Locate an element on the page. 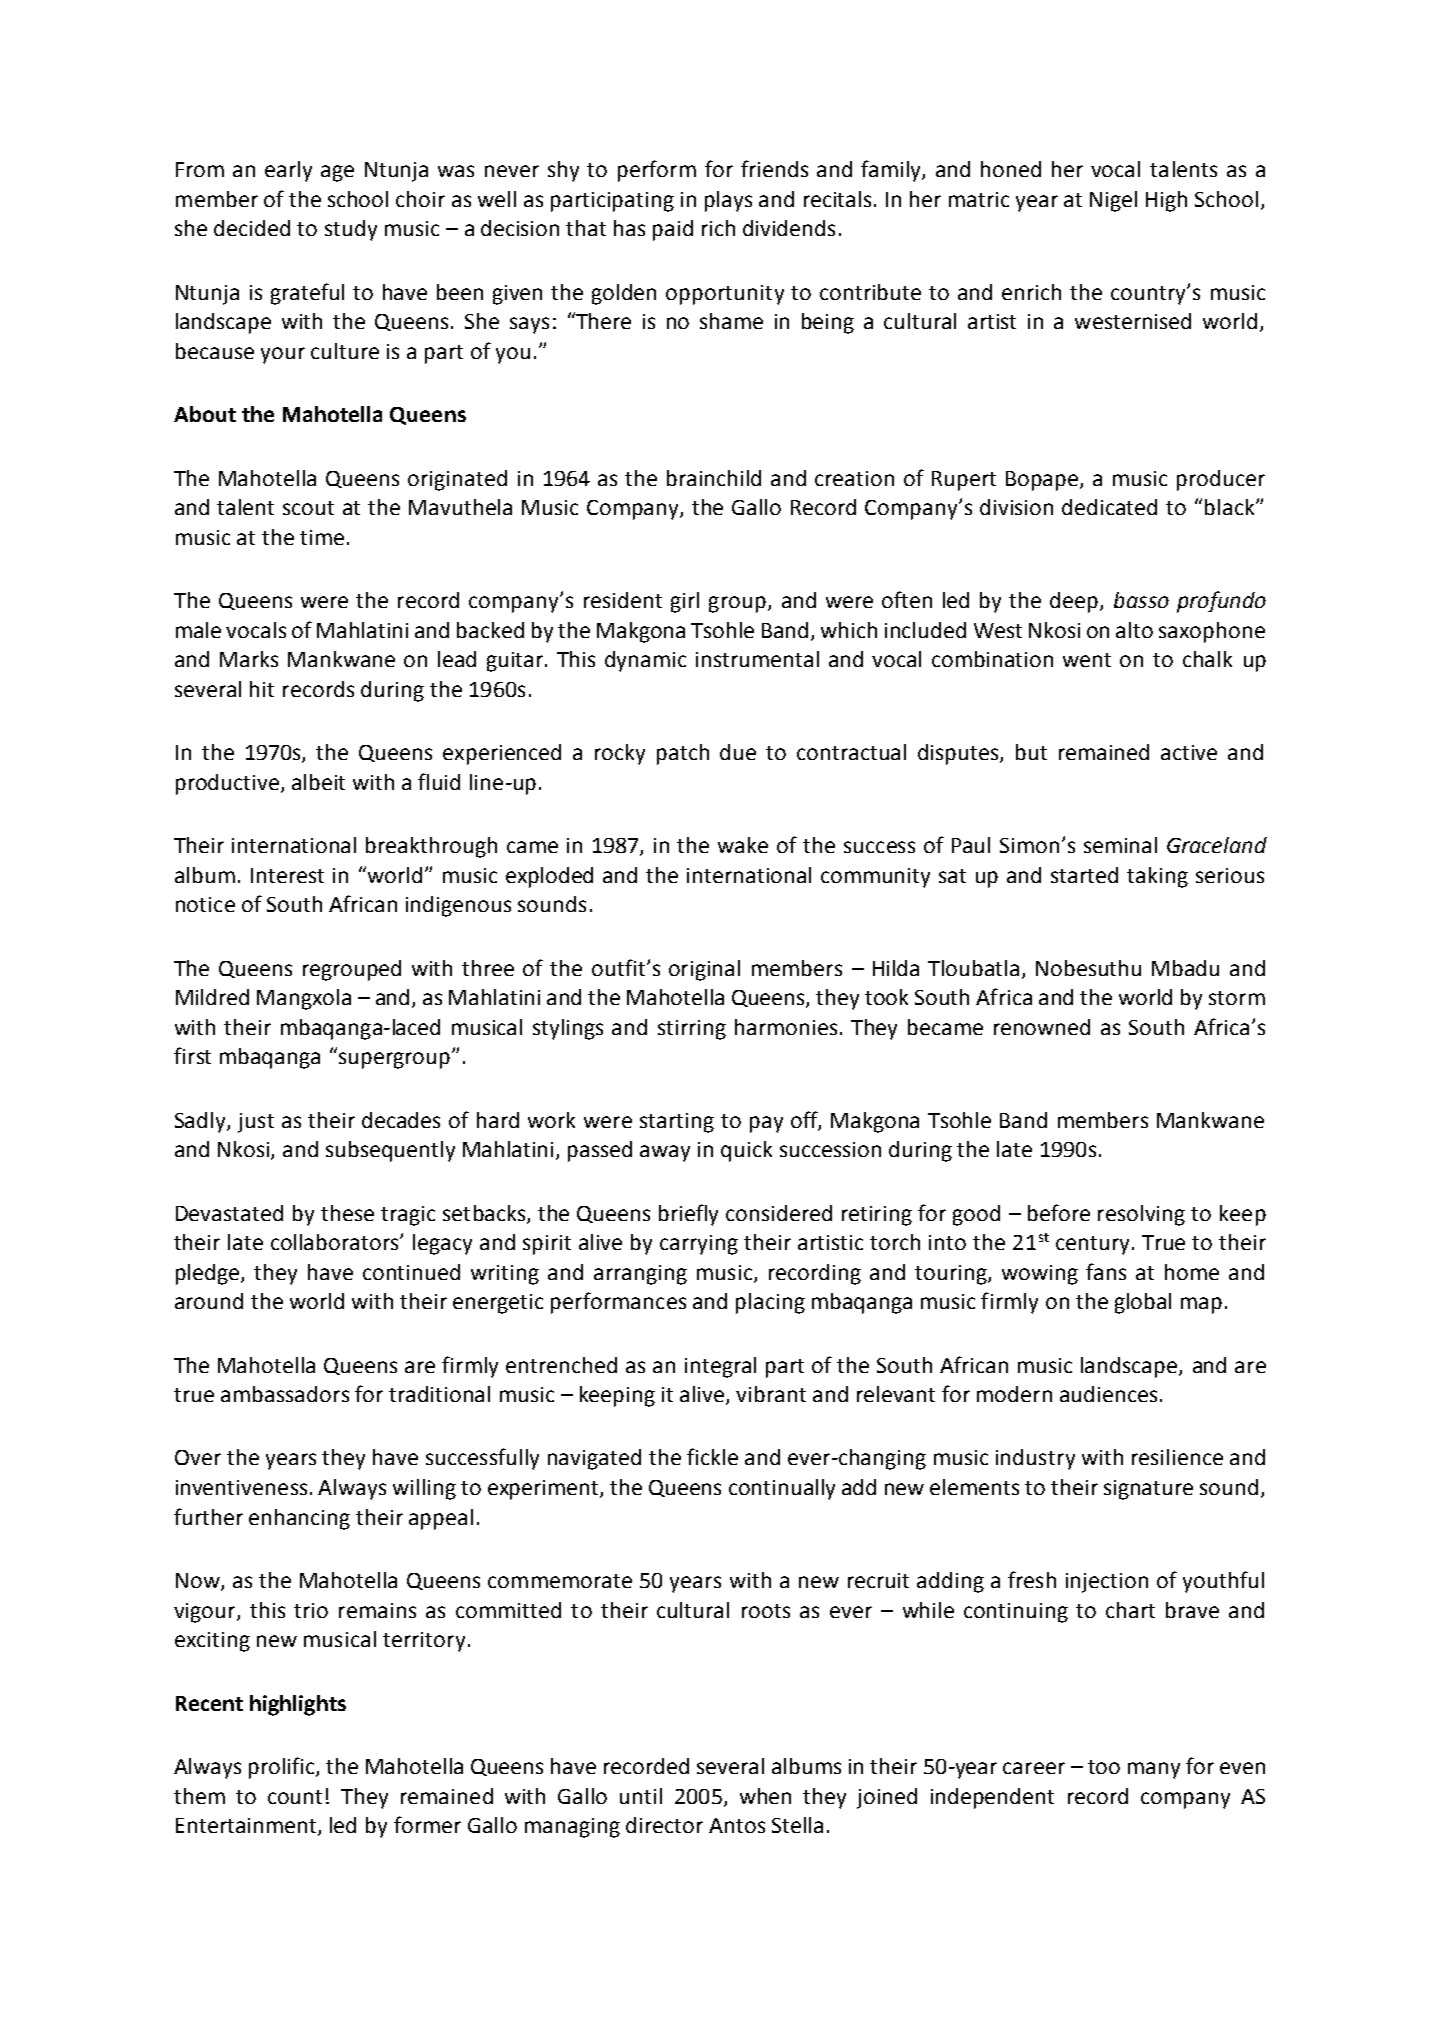  plays is located at coordinates (728, 201).
